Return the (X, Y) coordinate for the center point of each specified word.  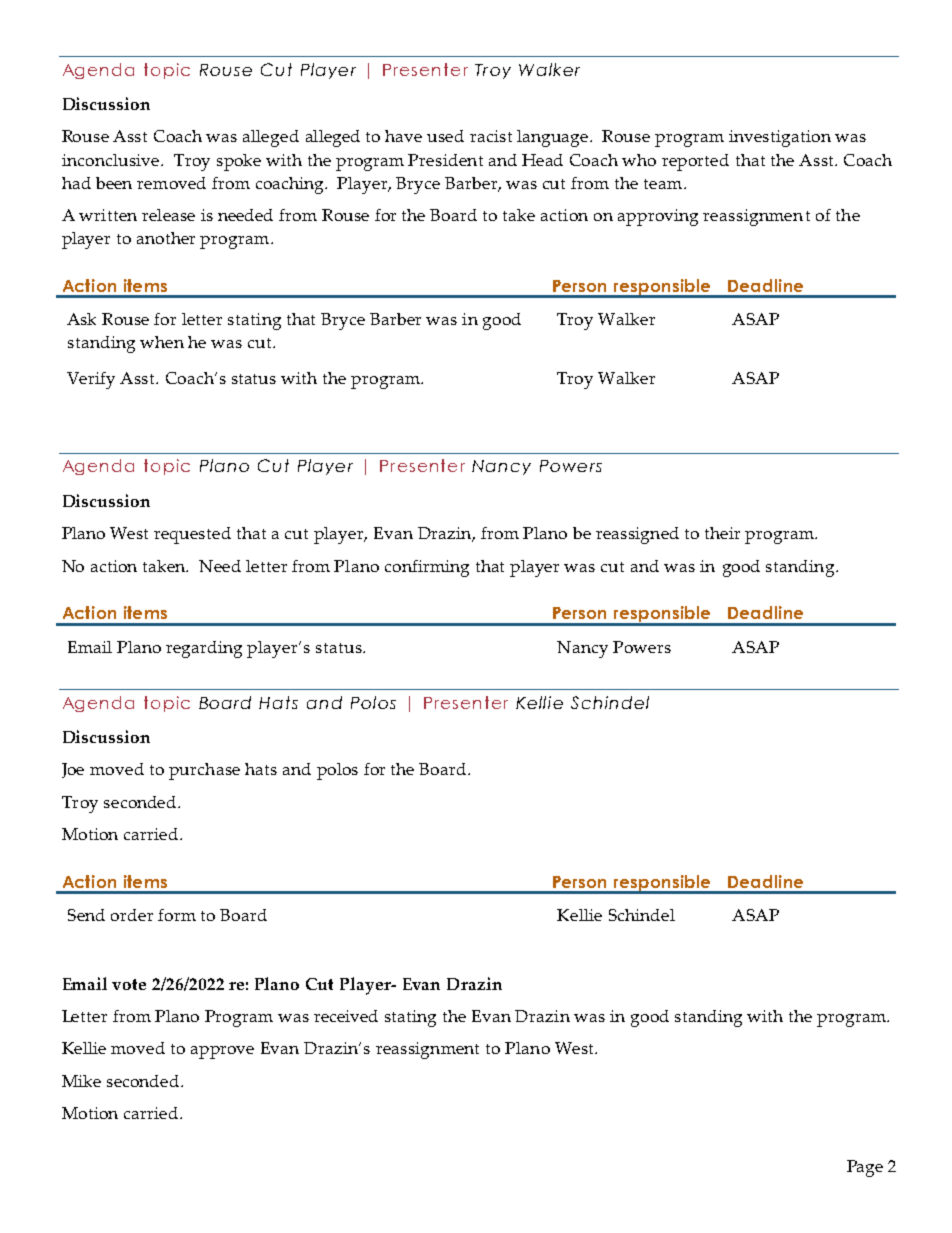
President (445, 160)
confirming (427, 568)
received (346, 1016)
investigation (780, 138)
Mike (81, 1081)
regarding (204, 649)
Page (865, 1168)
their (722, 533)
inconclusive (112, 160)
